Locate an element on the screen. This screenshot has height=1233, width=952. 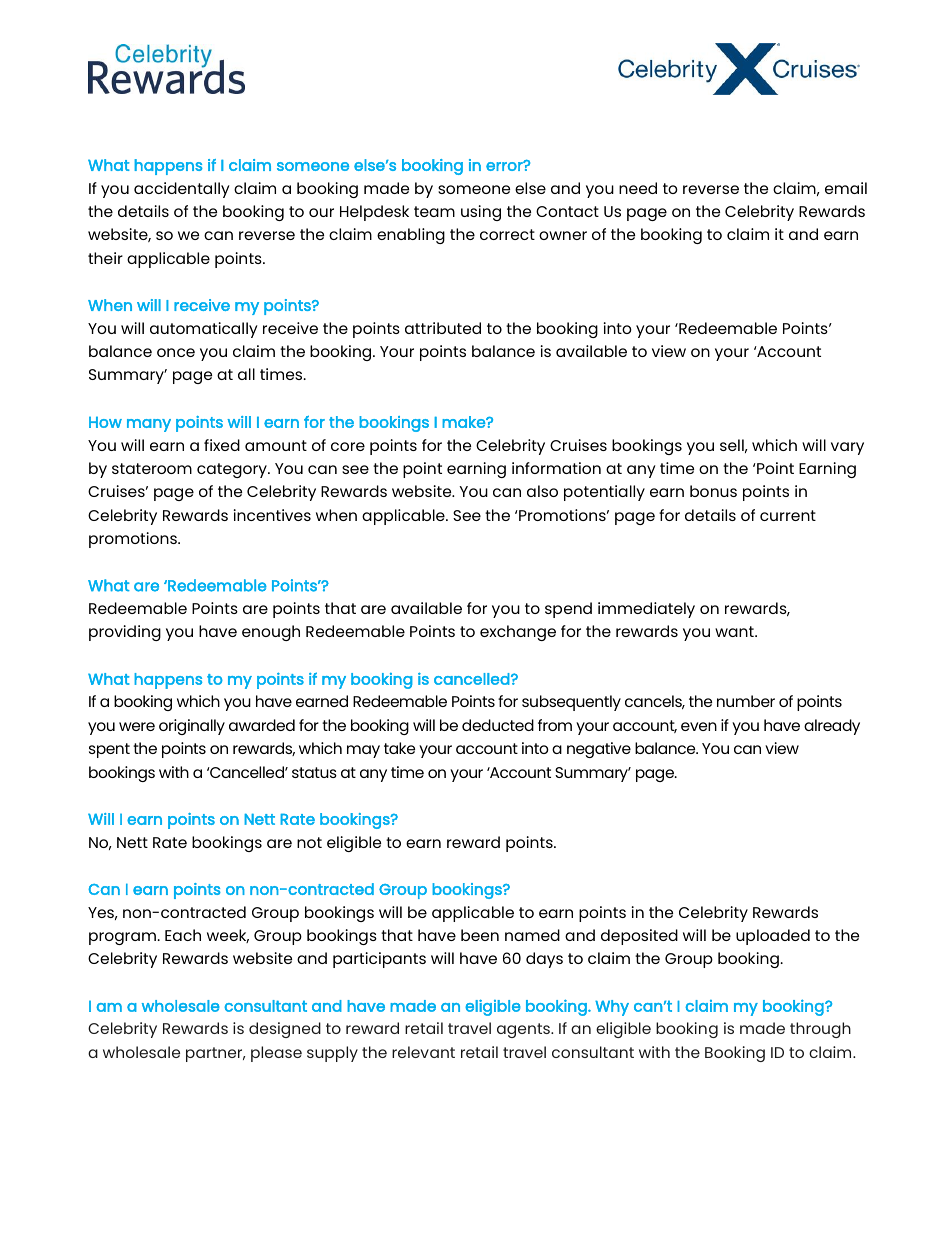
exchange is located at coordinates (518, 633).
